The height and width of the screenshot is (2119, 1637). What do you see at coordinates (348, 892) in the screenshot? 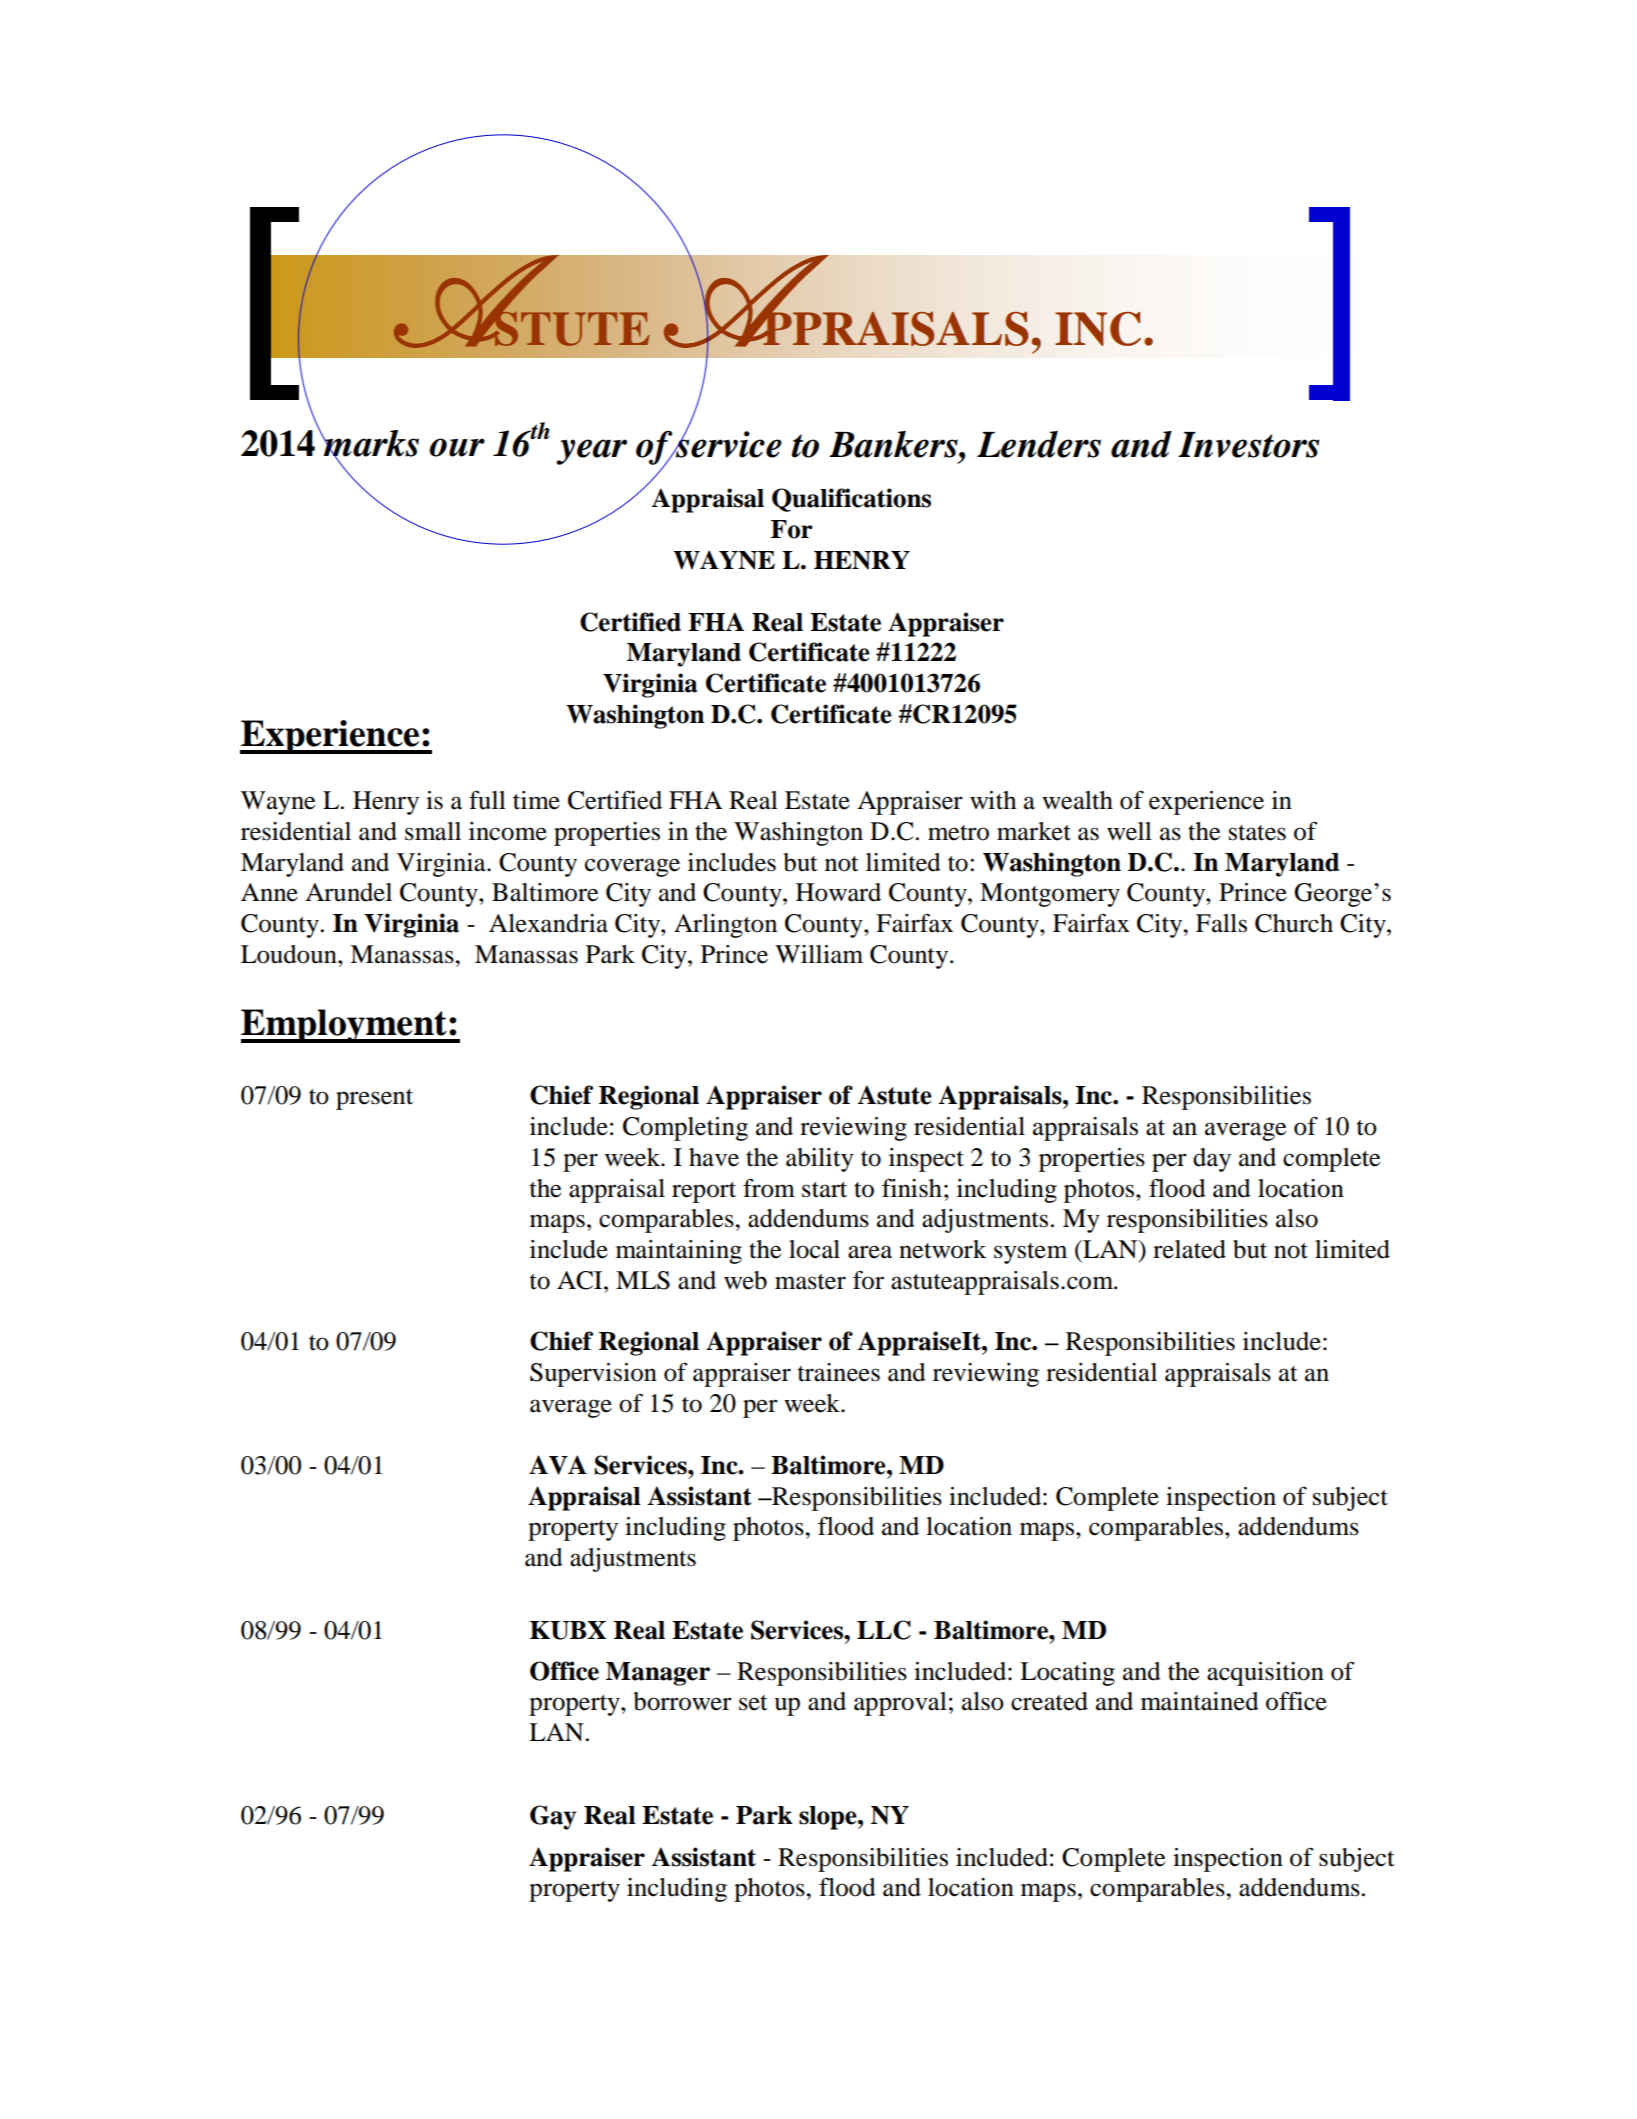
I see `Arundel` at bounding box center [348, 892].
